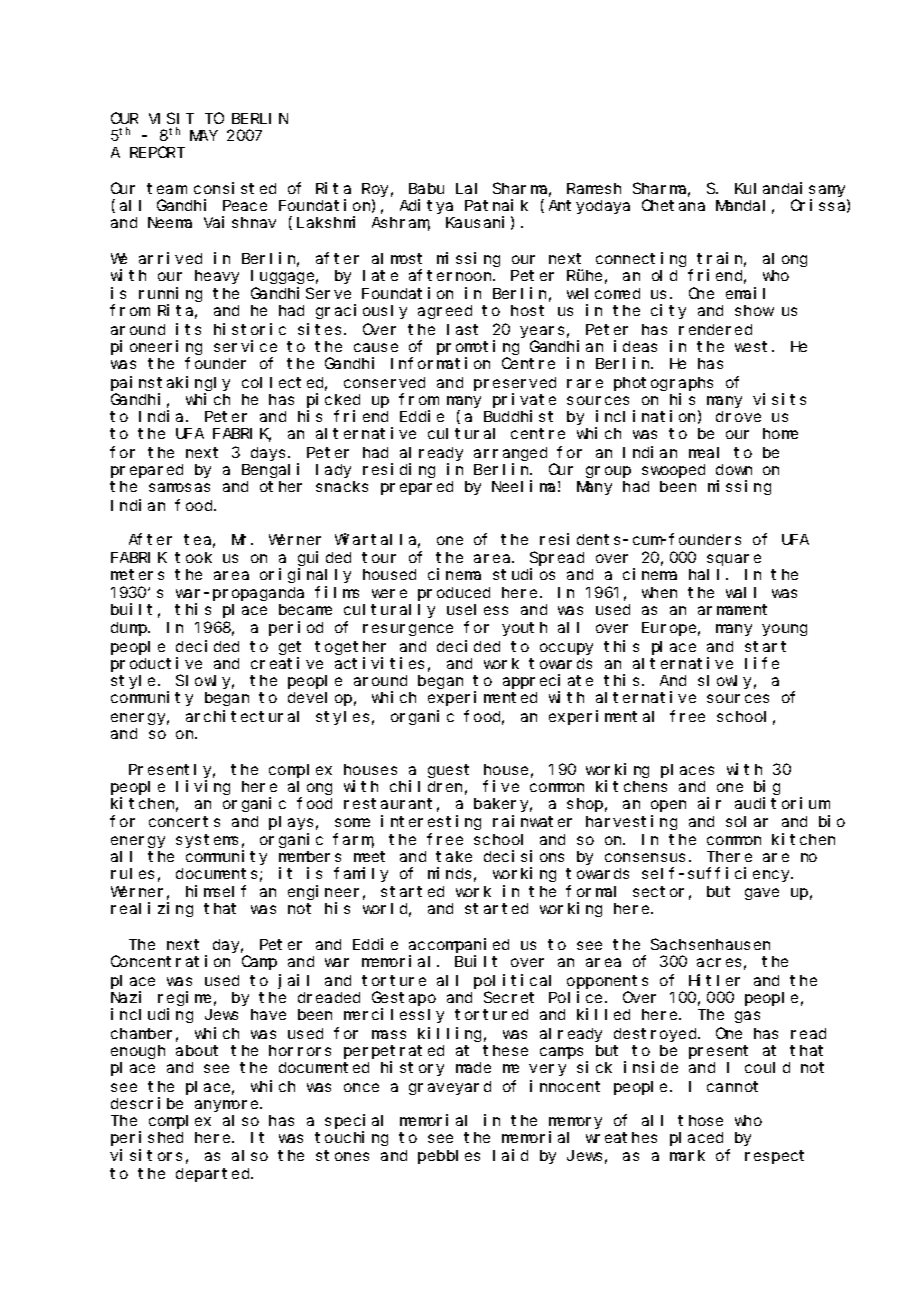 The image size is (924, 1308). I want to click on productive, so click(156, 664).
